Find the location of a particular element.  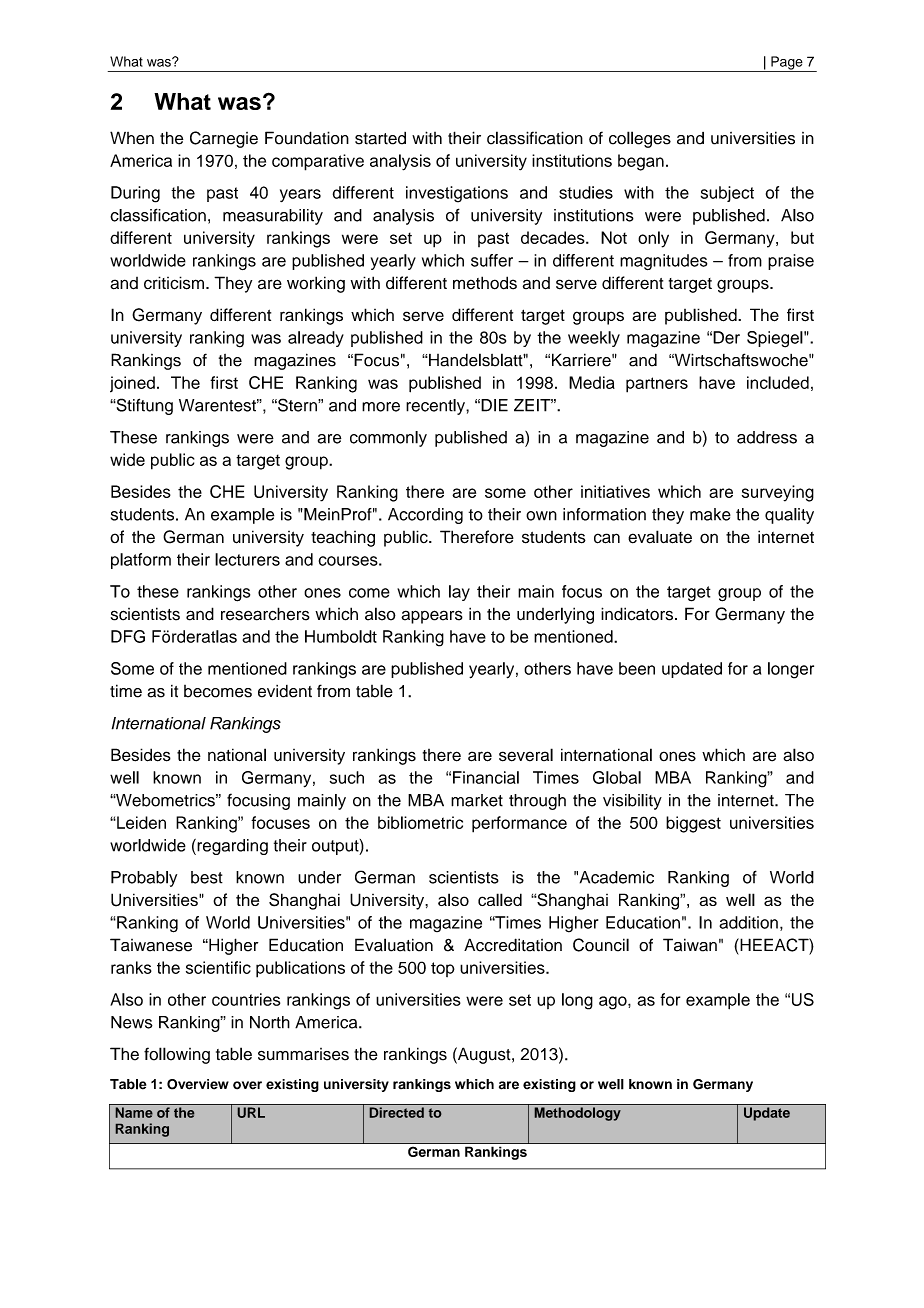

top is located at coordinates (443, 969).
